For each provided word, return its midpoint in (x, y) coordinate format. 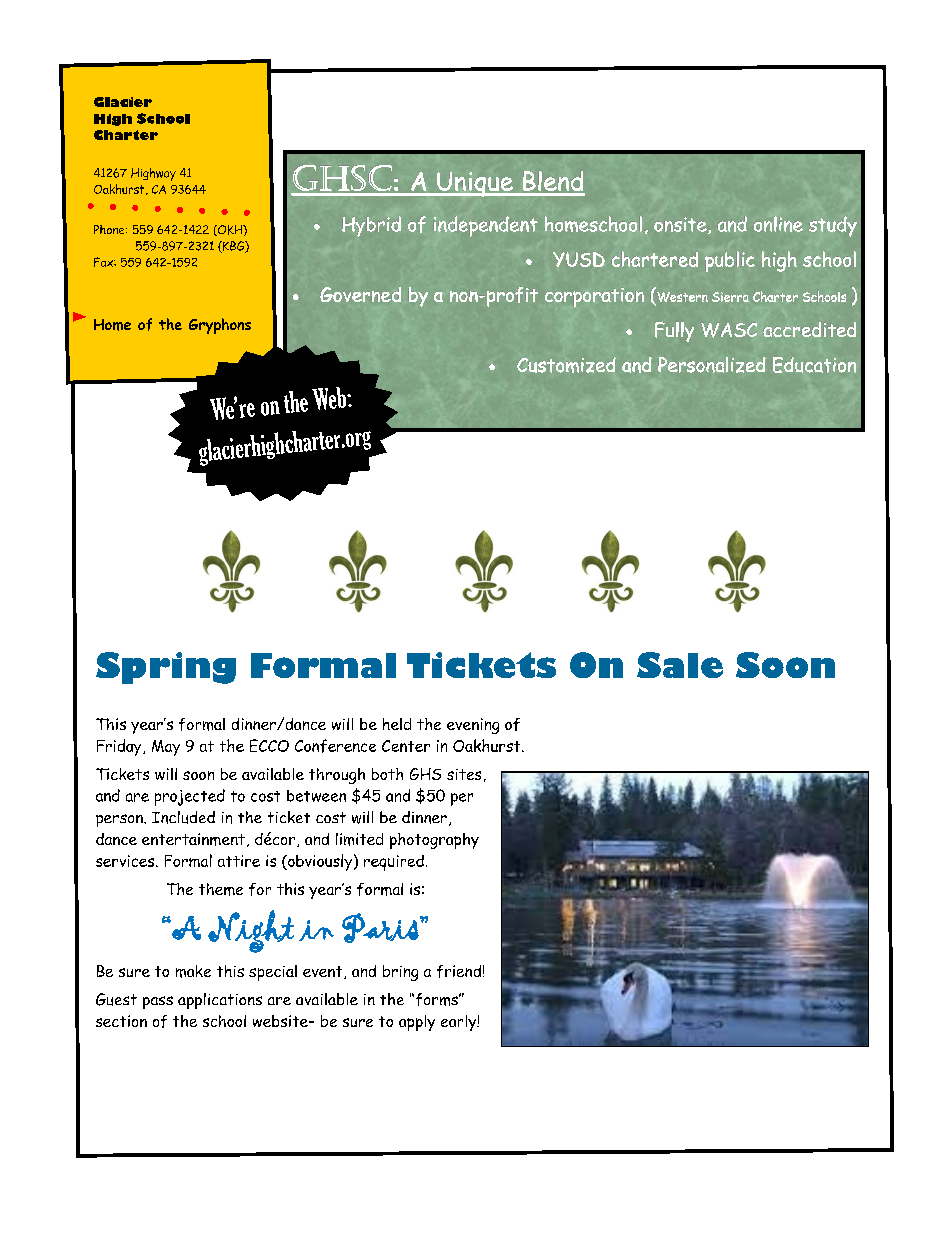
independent (486, 226)
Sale (680, 665)
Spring (166, 668)
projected (190, 797)
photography (434, 841)
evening (473, 726)
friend (459, 971)
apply (417, 1023)
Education (814, 365)
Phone (110, 229)
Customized (566, 365)
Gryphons (220, 326)
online (778, 224)
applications (220, 1001)
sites (464, 774)
